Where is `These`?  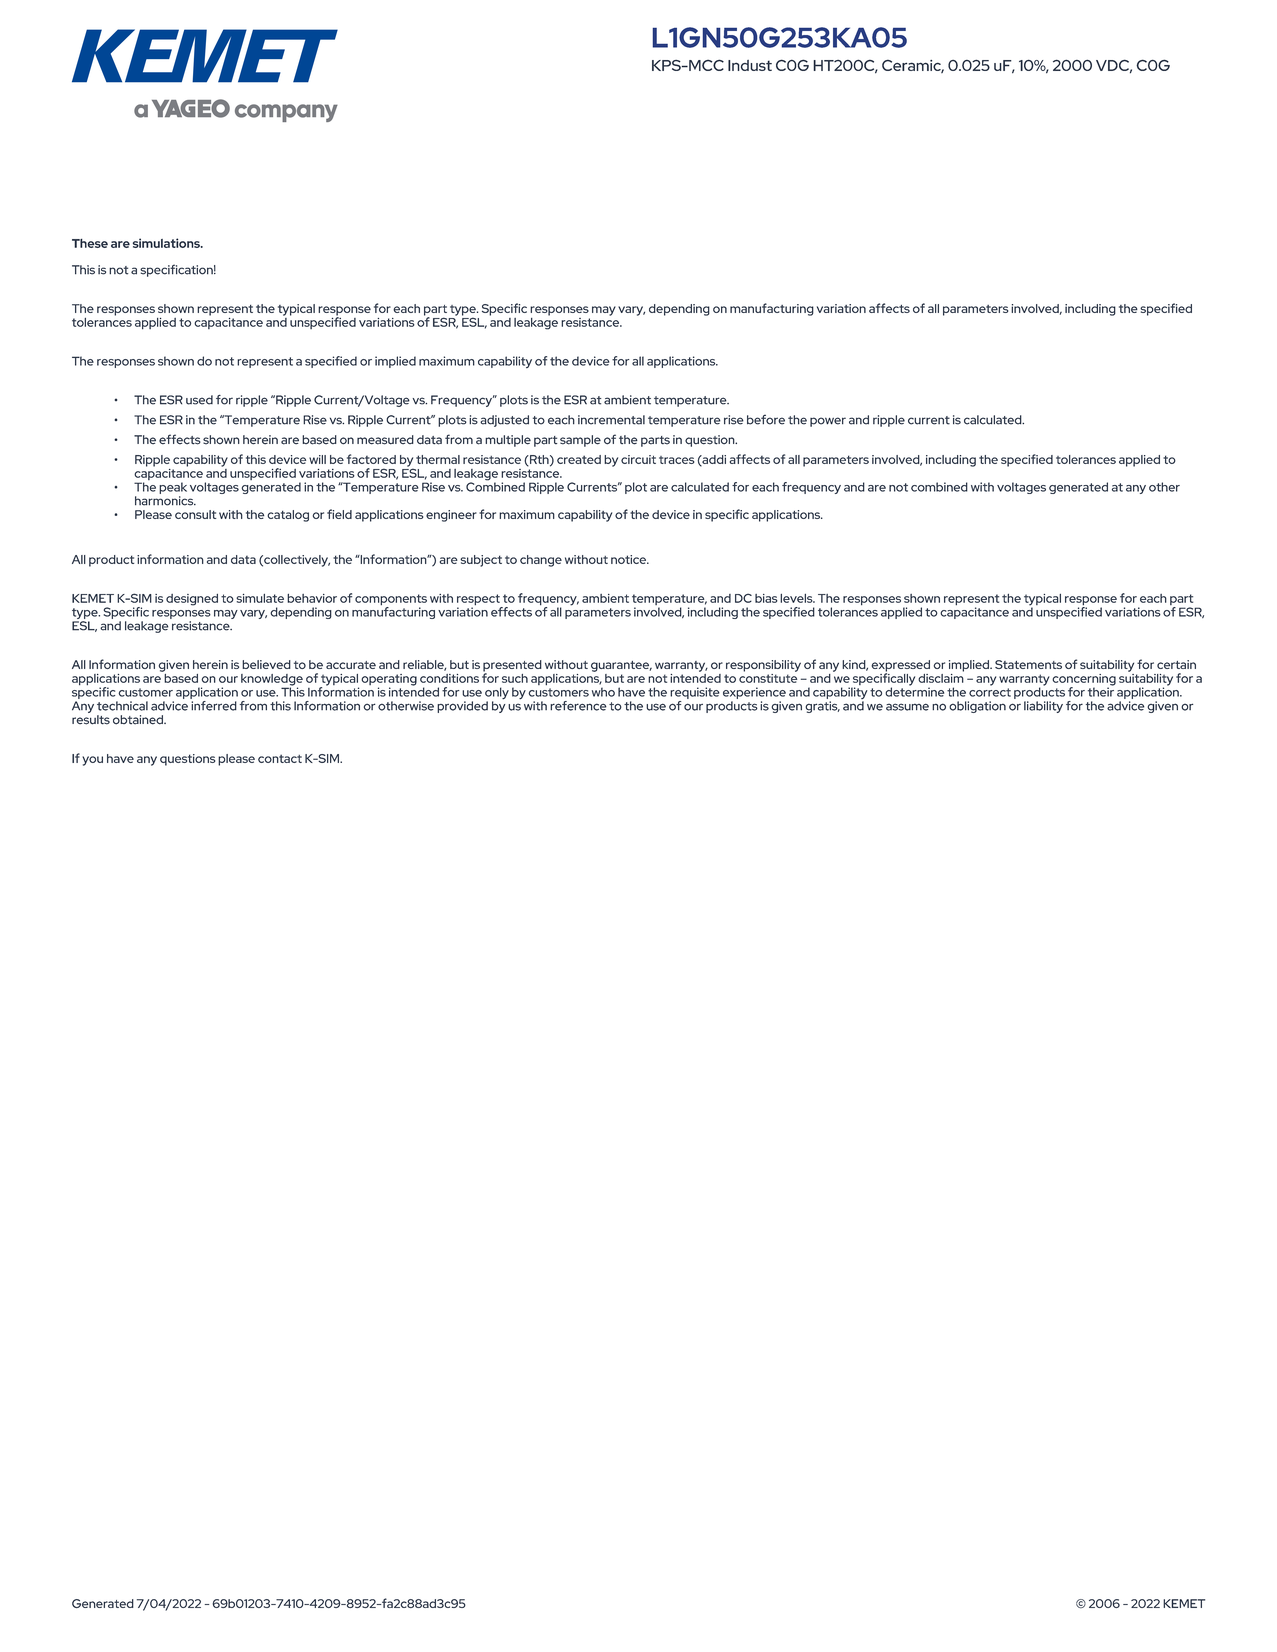
These is located at coordinates (90, 243).
